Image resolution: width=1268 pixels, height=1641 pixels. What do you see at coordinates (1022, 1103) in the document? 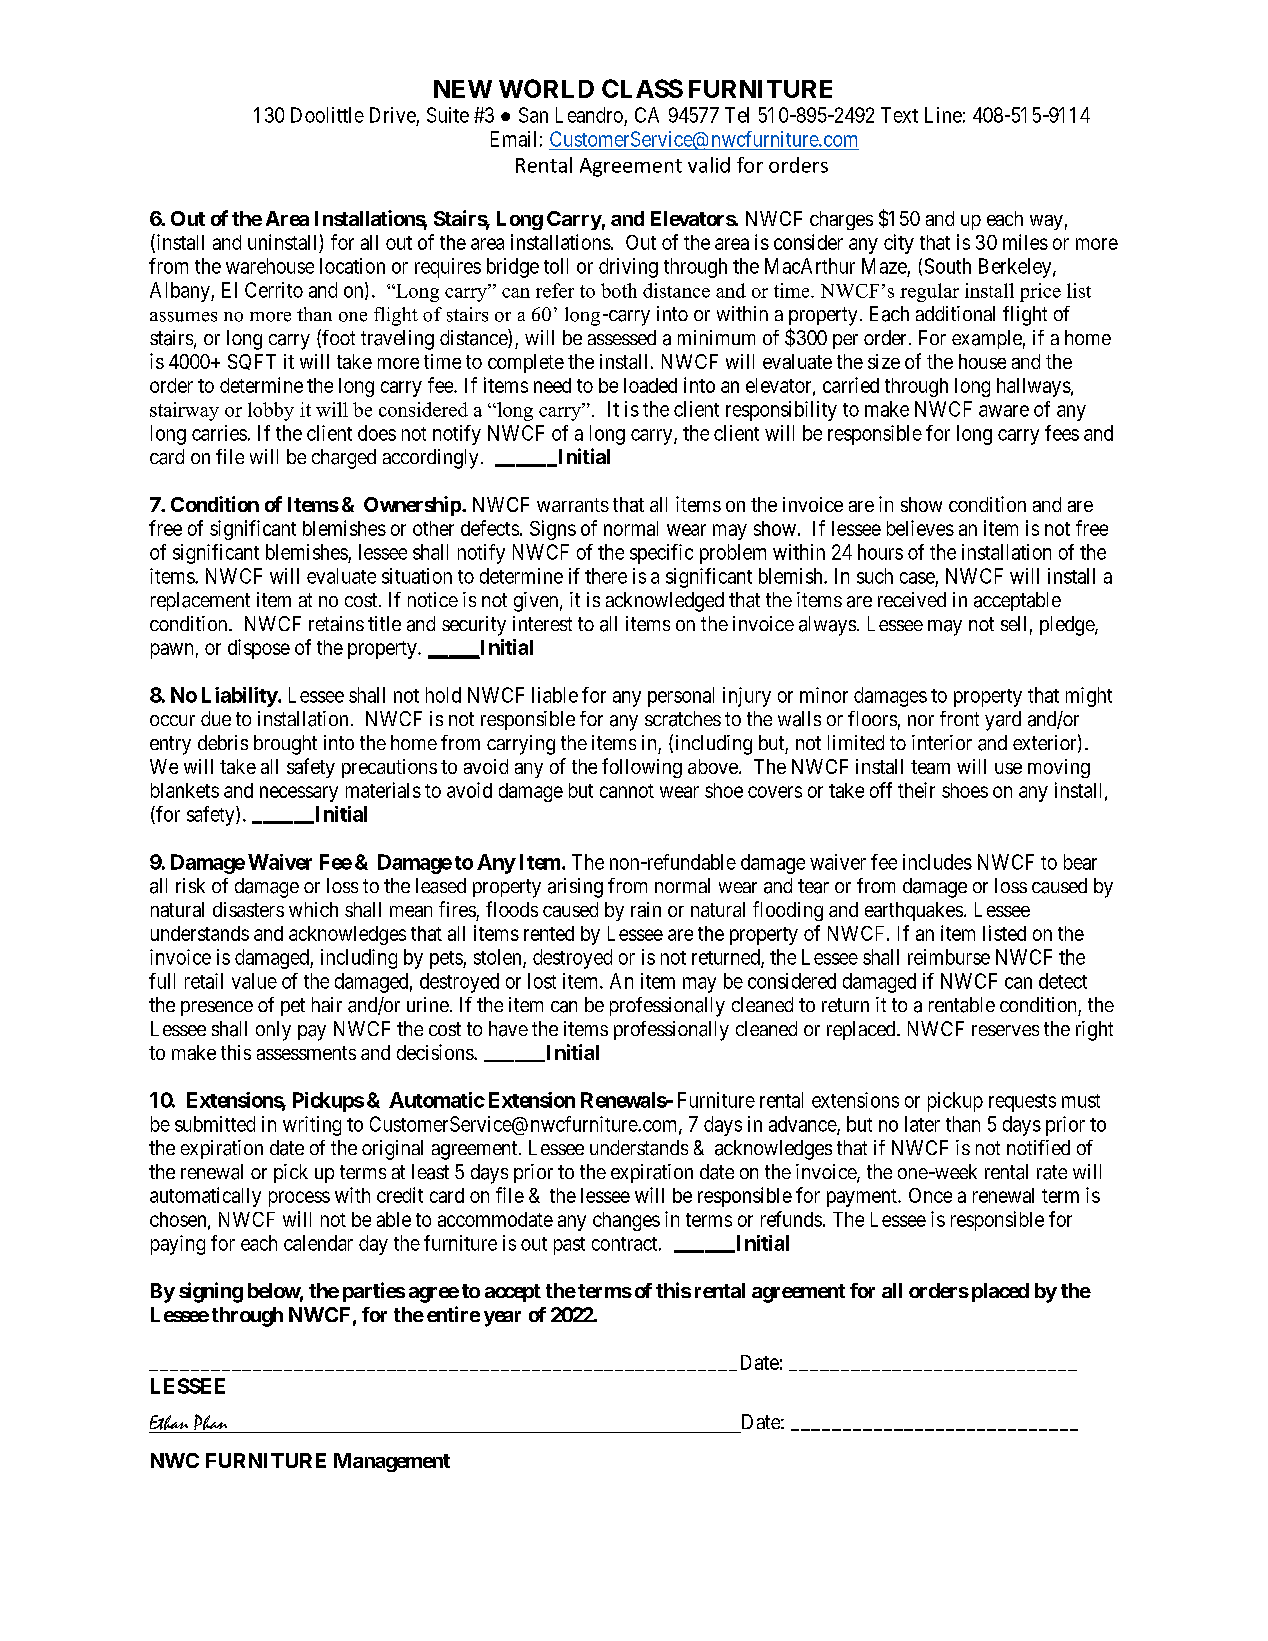
I see `requests` at bounding box center [1022, 1103].
